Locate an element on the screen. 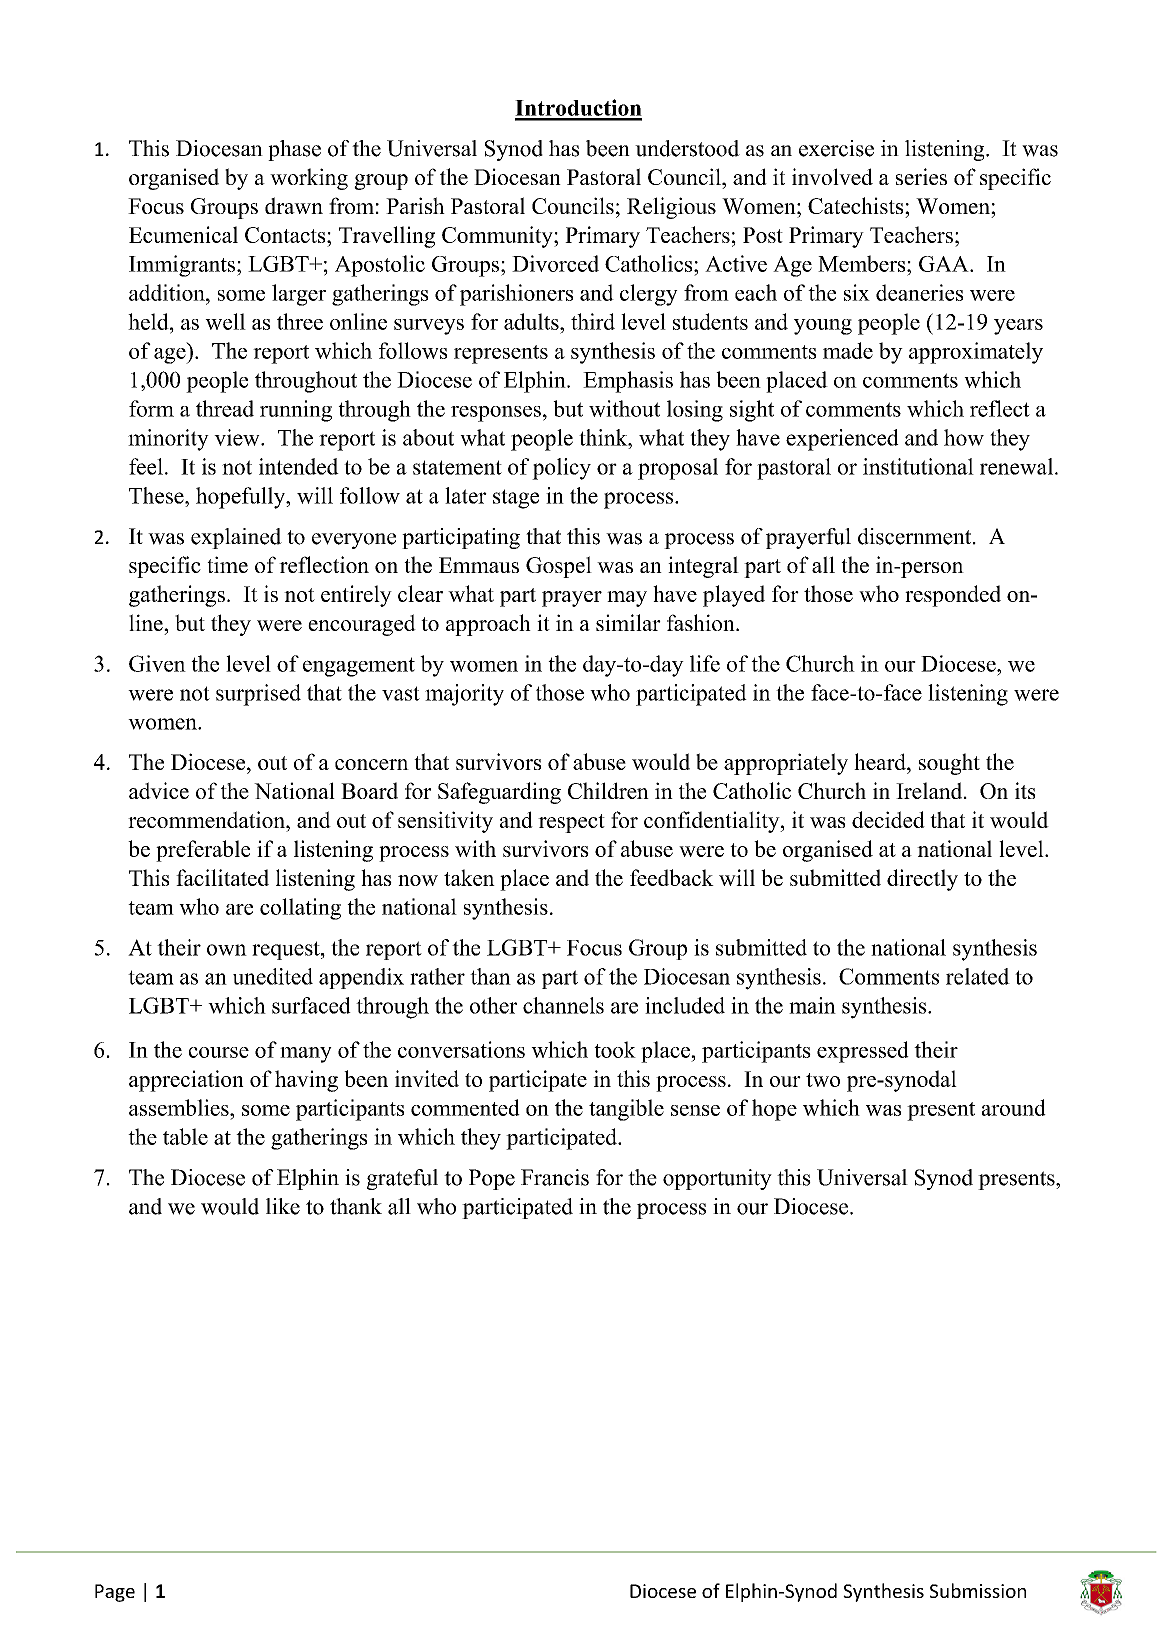 This screenshot has height=1637, width=1157. Community is located at coordinates (498, 237).
